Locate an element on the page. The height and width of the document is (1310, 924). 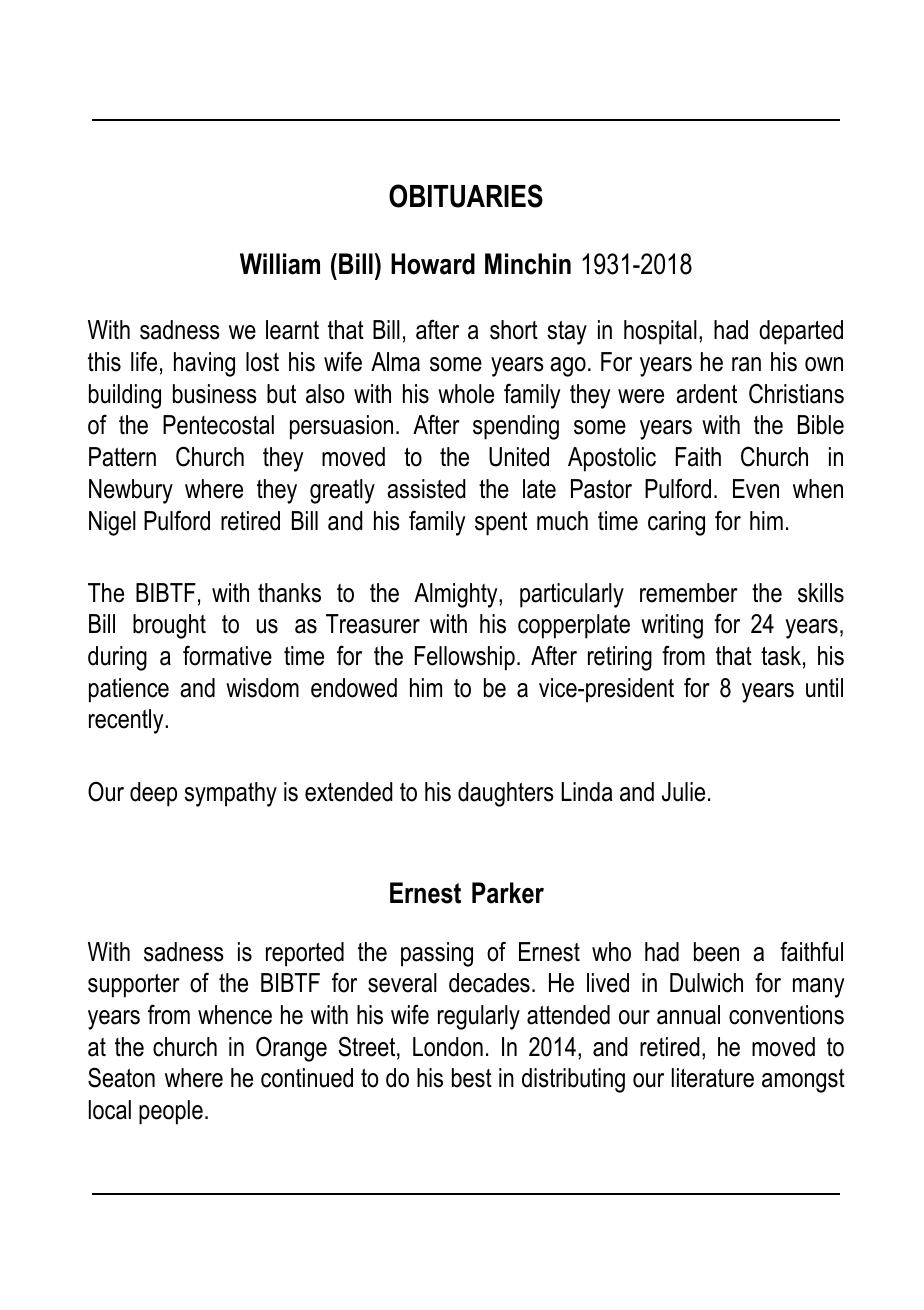
Even is located at coordinates (756, 489).
